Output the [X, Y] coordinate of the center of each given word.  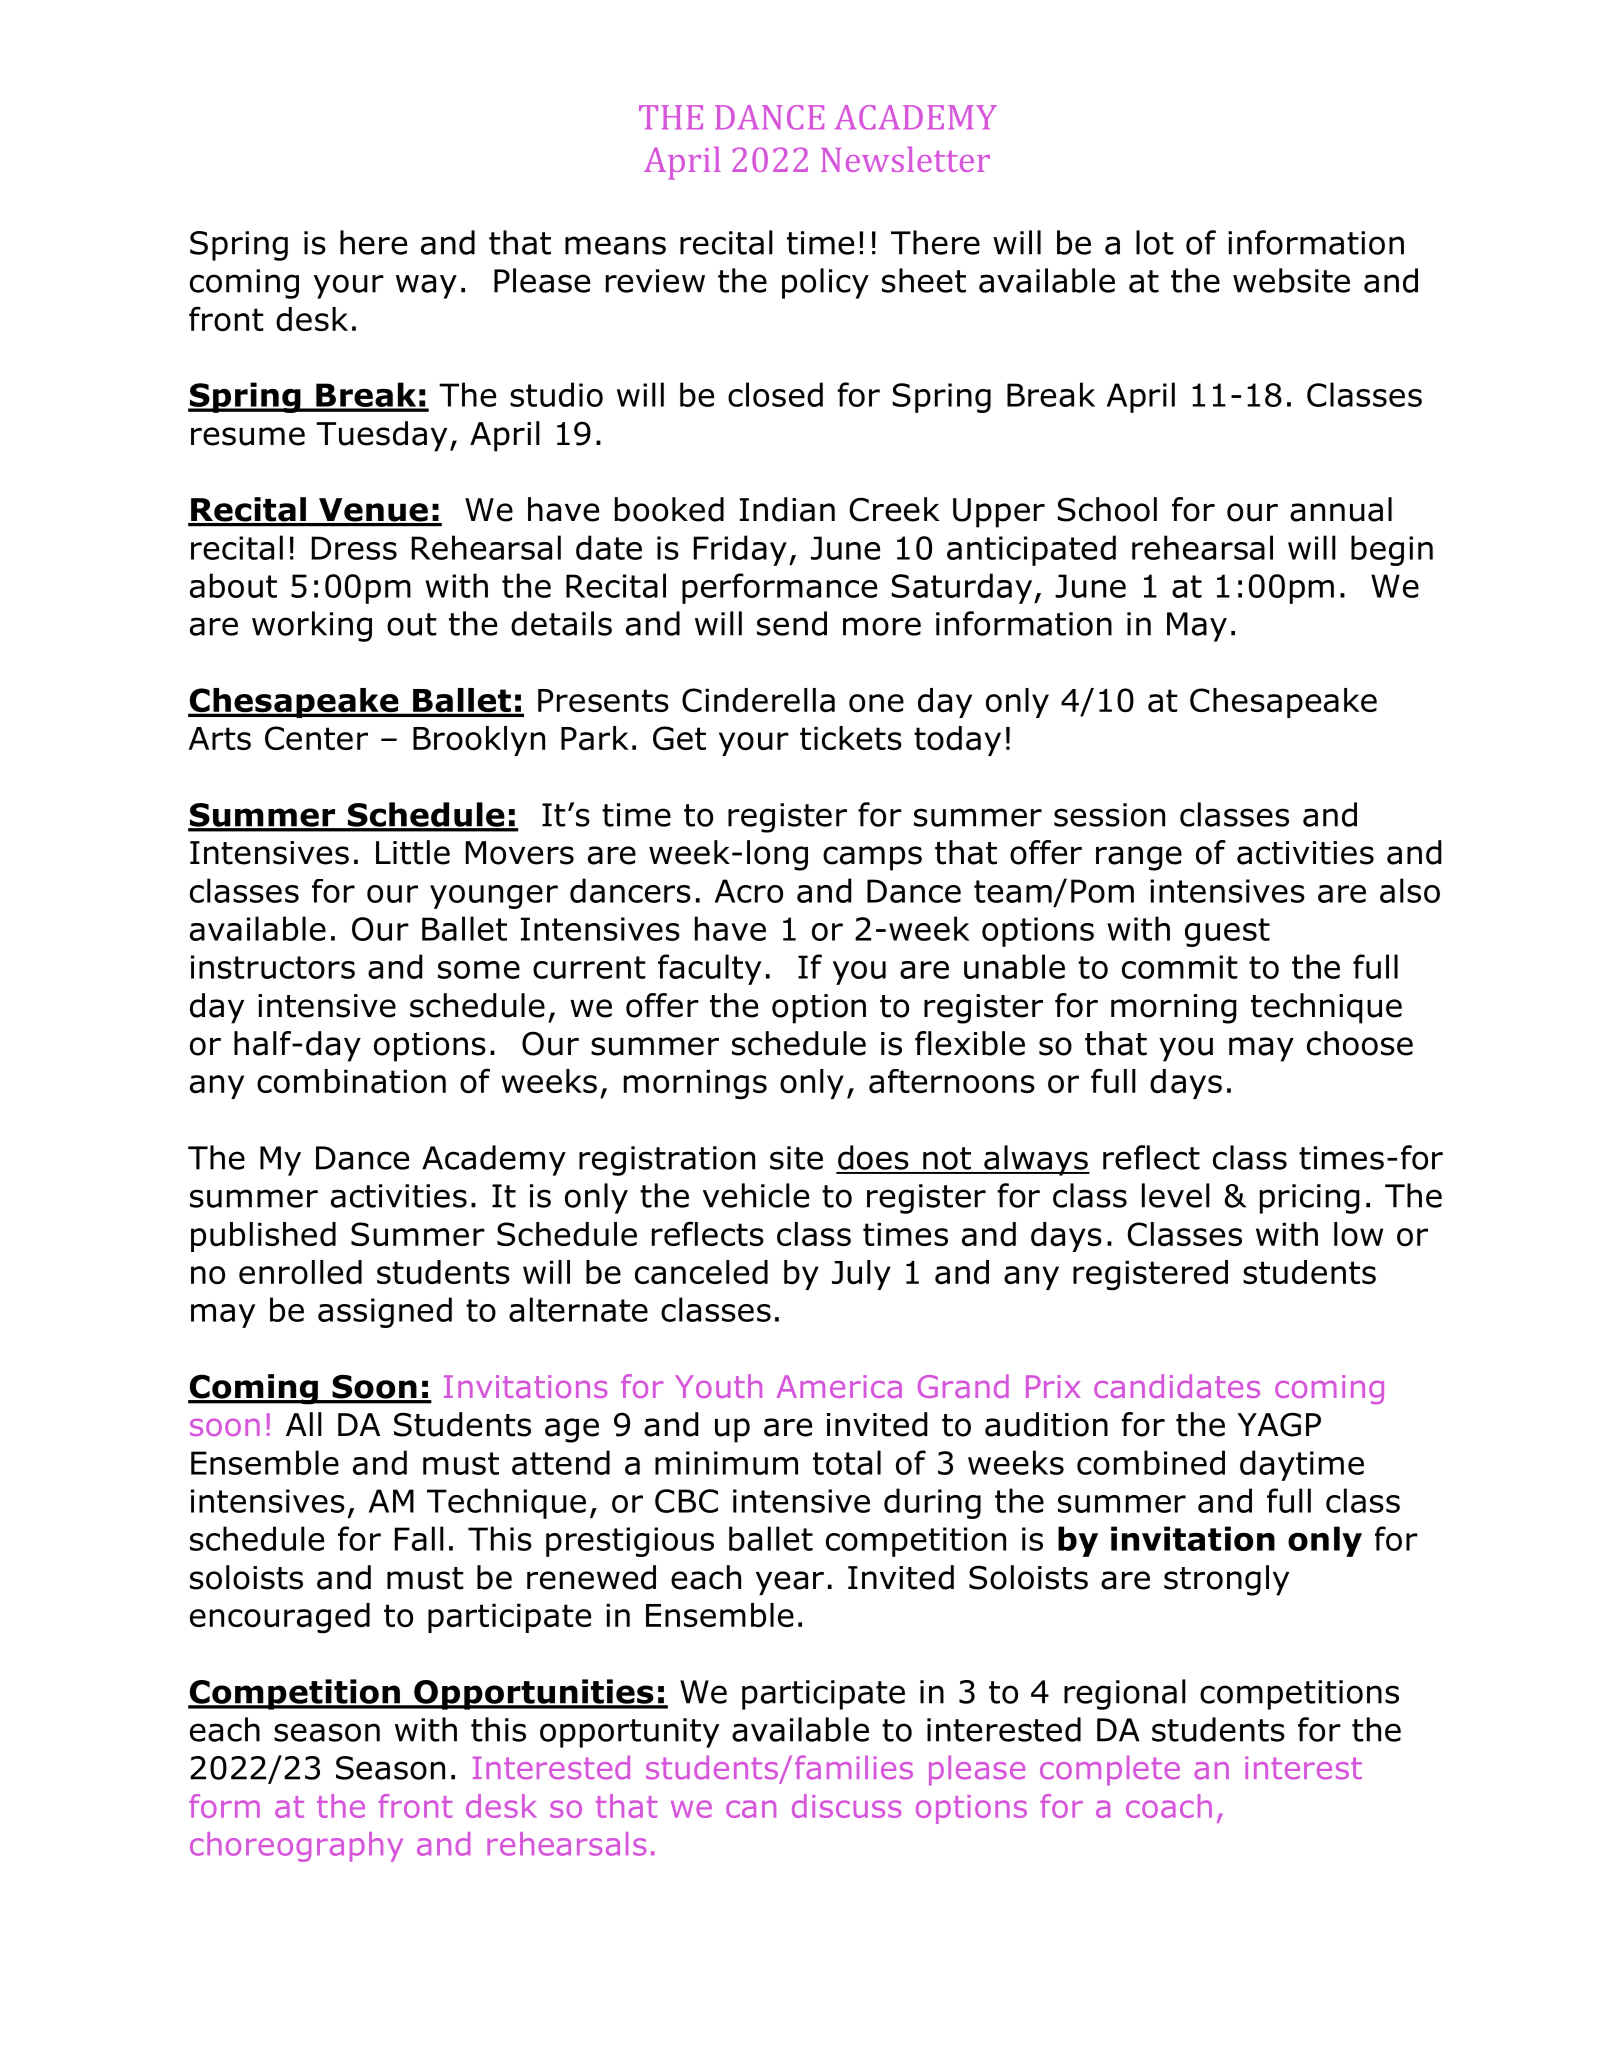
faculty [709, 969]
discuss [846, 1806]
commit [1180, 967]
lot [1155, 242]
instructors [273, 967]
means [615, 245]
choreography [296, 1847]
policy [825, 283]
